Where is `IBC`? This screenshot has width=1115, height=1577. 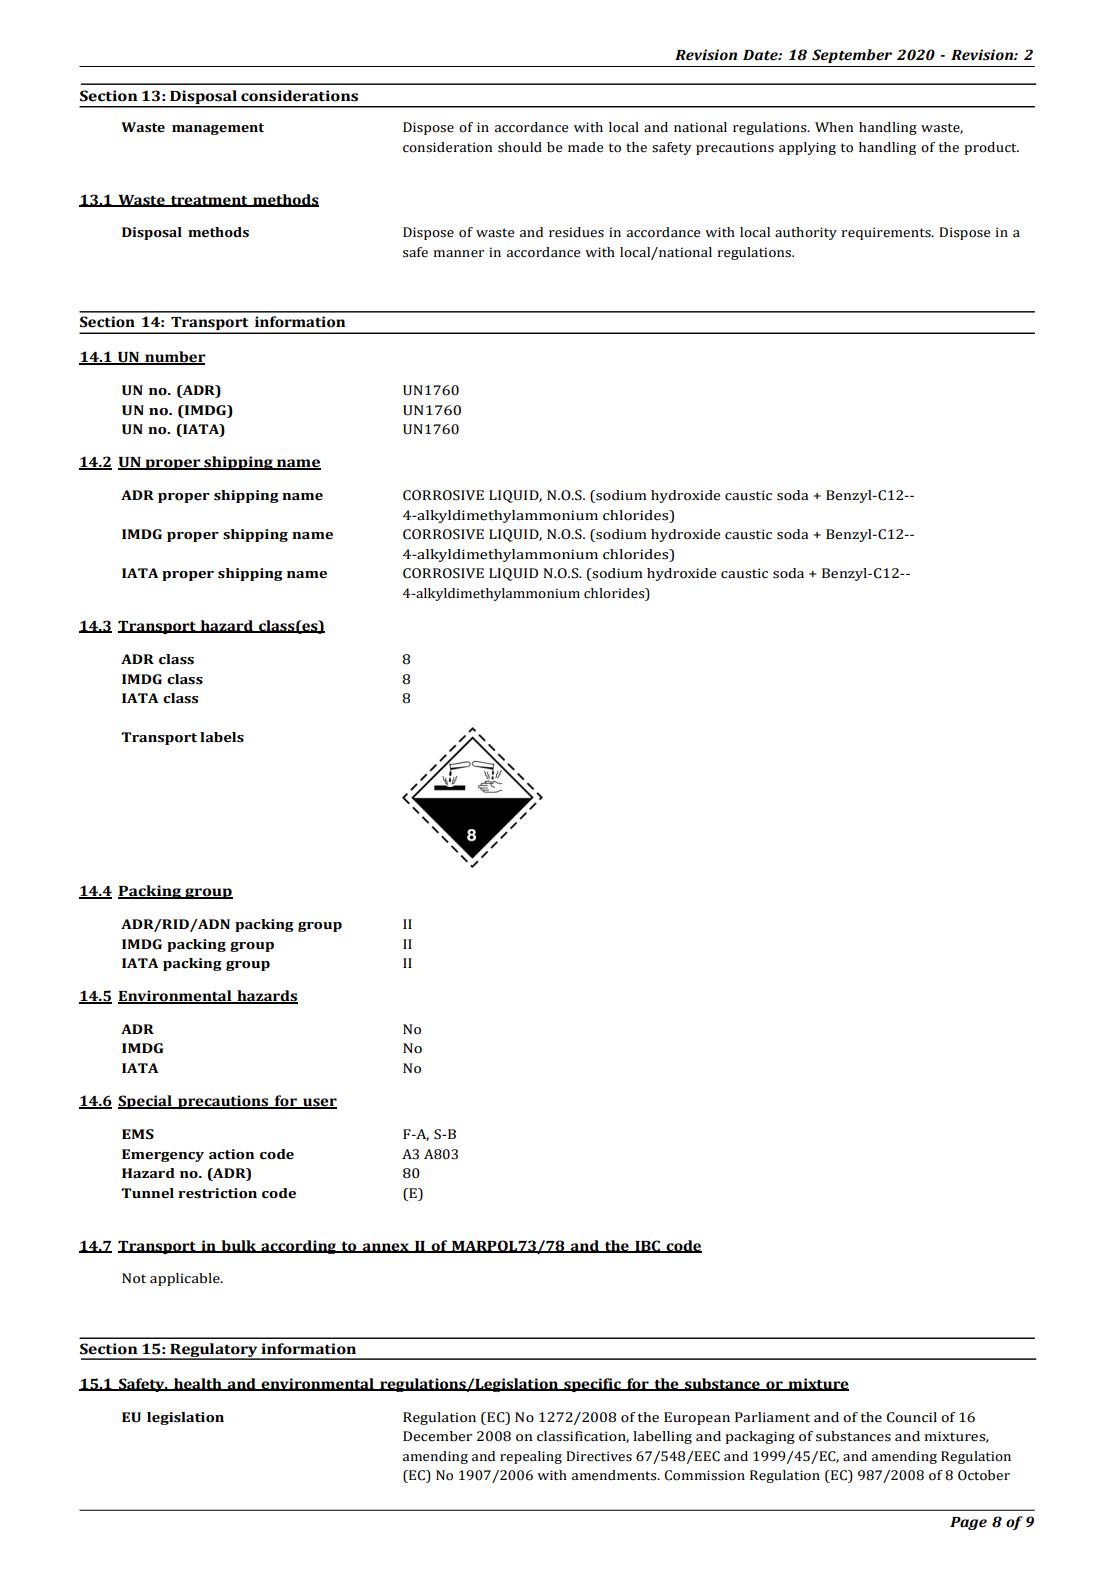 IBC is located at coordinates (647, 1246).
